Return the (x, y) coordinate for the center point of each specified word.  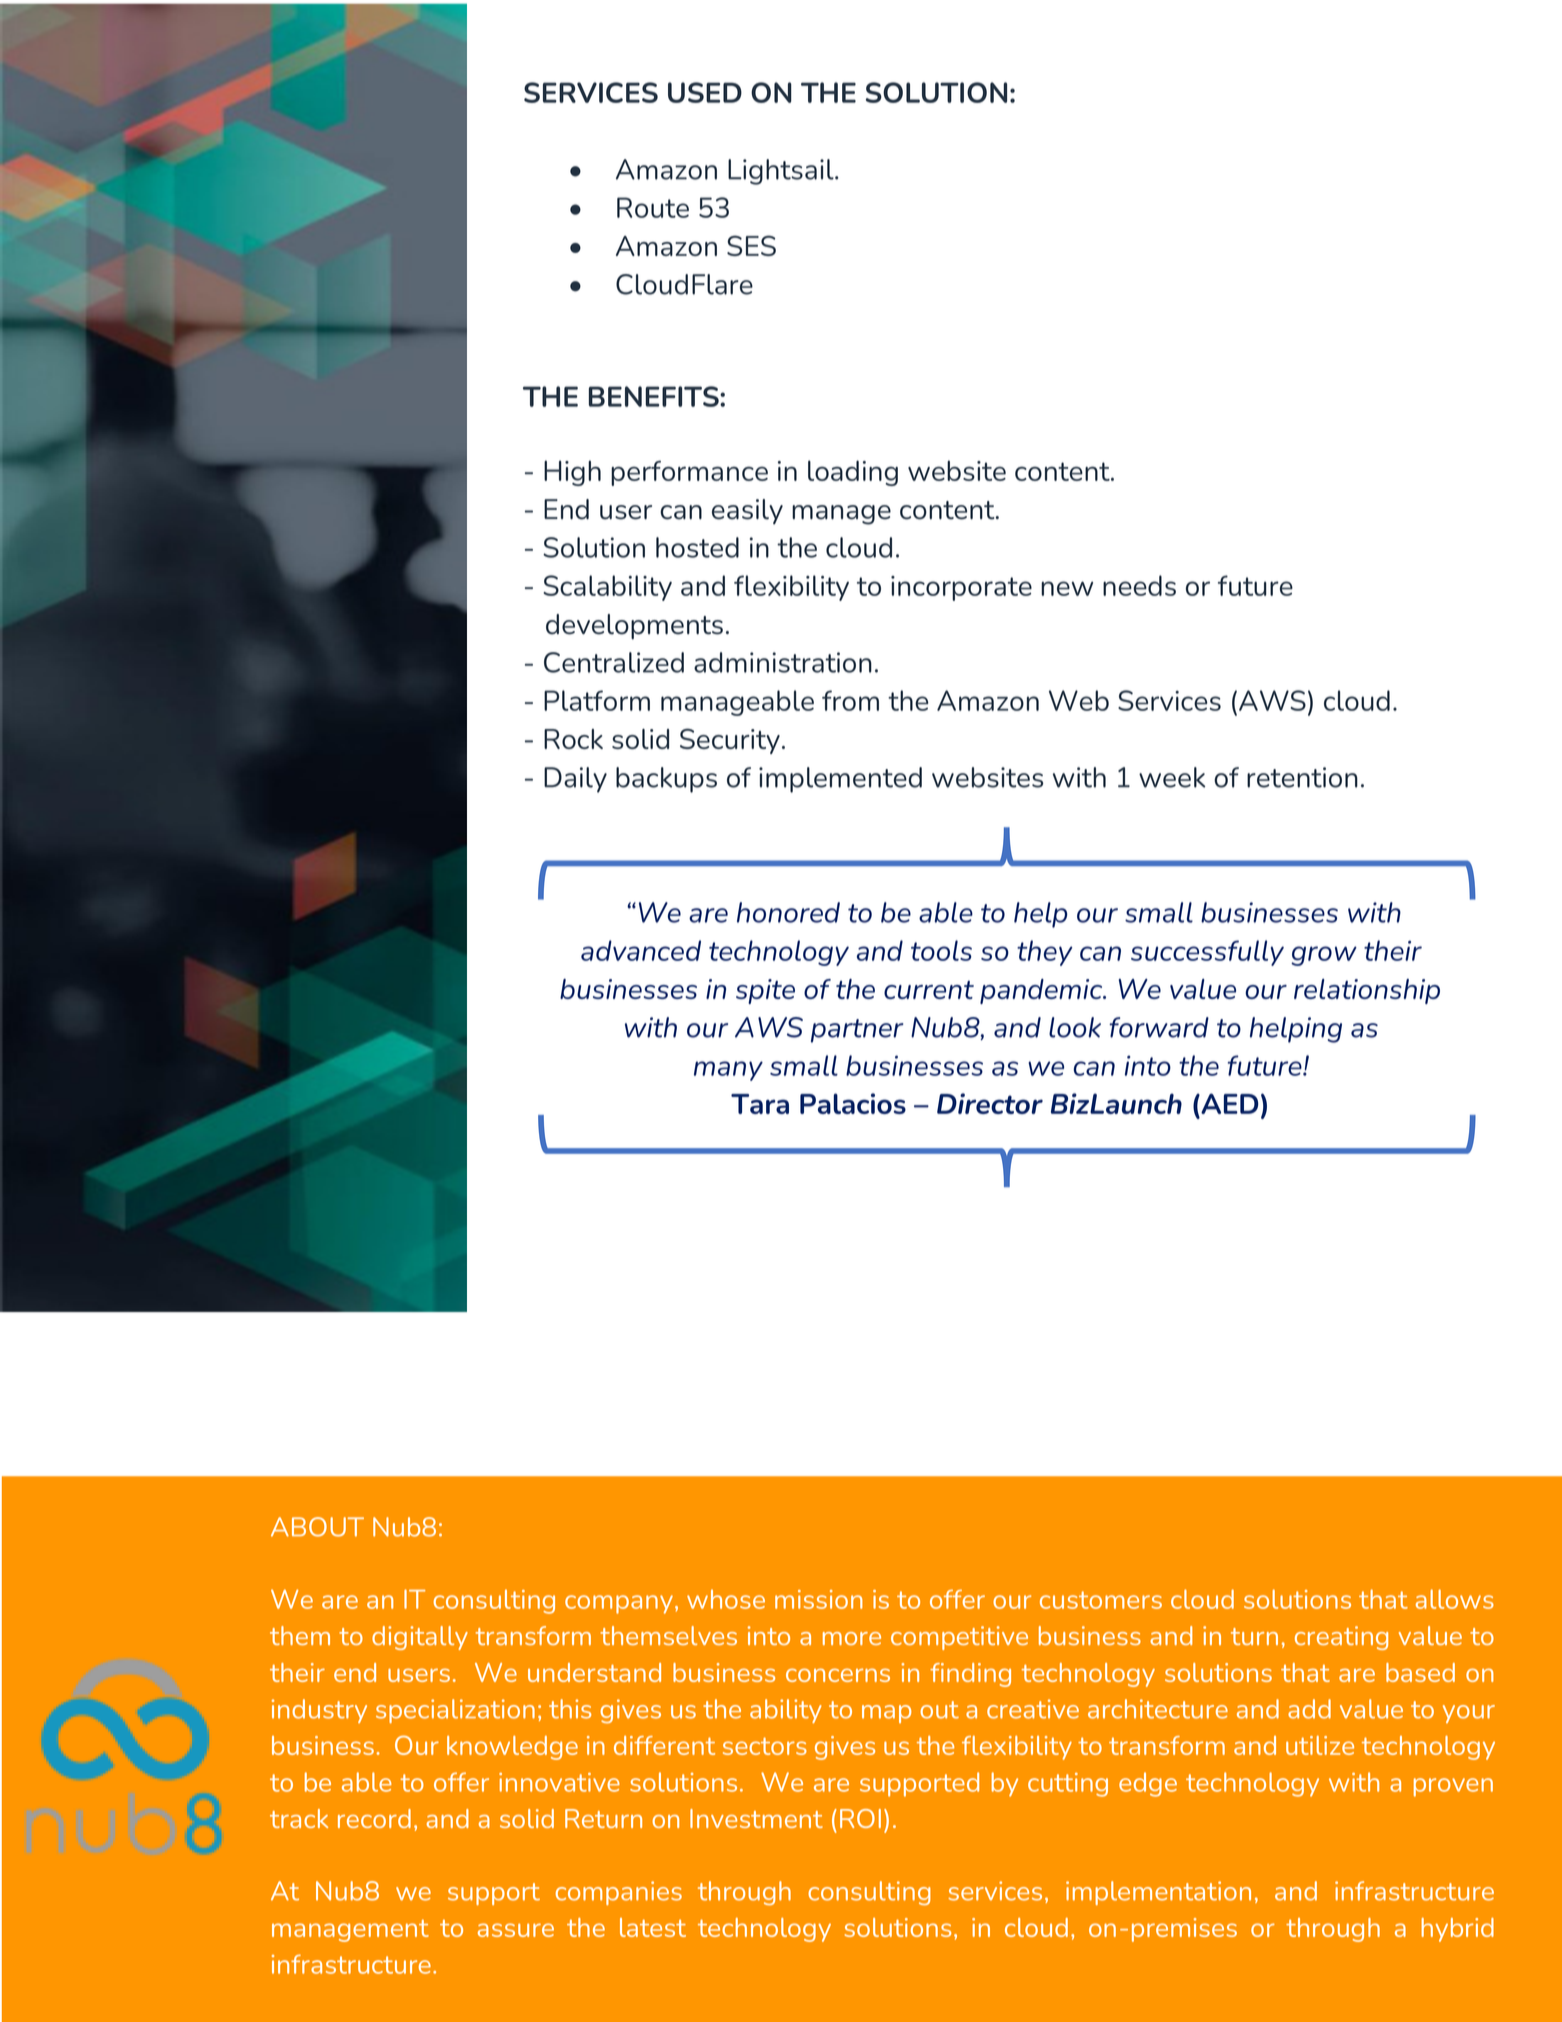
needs (1139, 585)
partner (857, 1031)
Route (653, 207)
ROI (860, 1818)
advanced (641, 950)
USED (705, 92)
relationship (1367, 991)
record (374, 1818)
